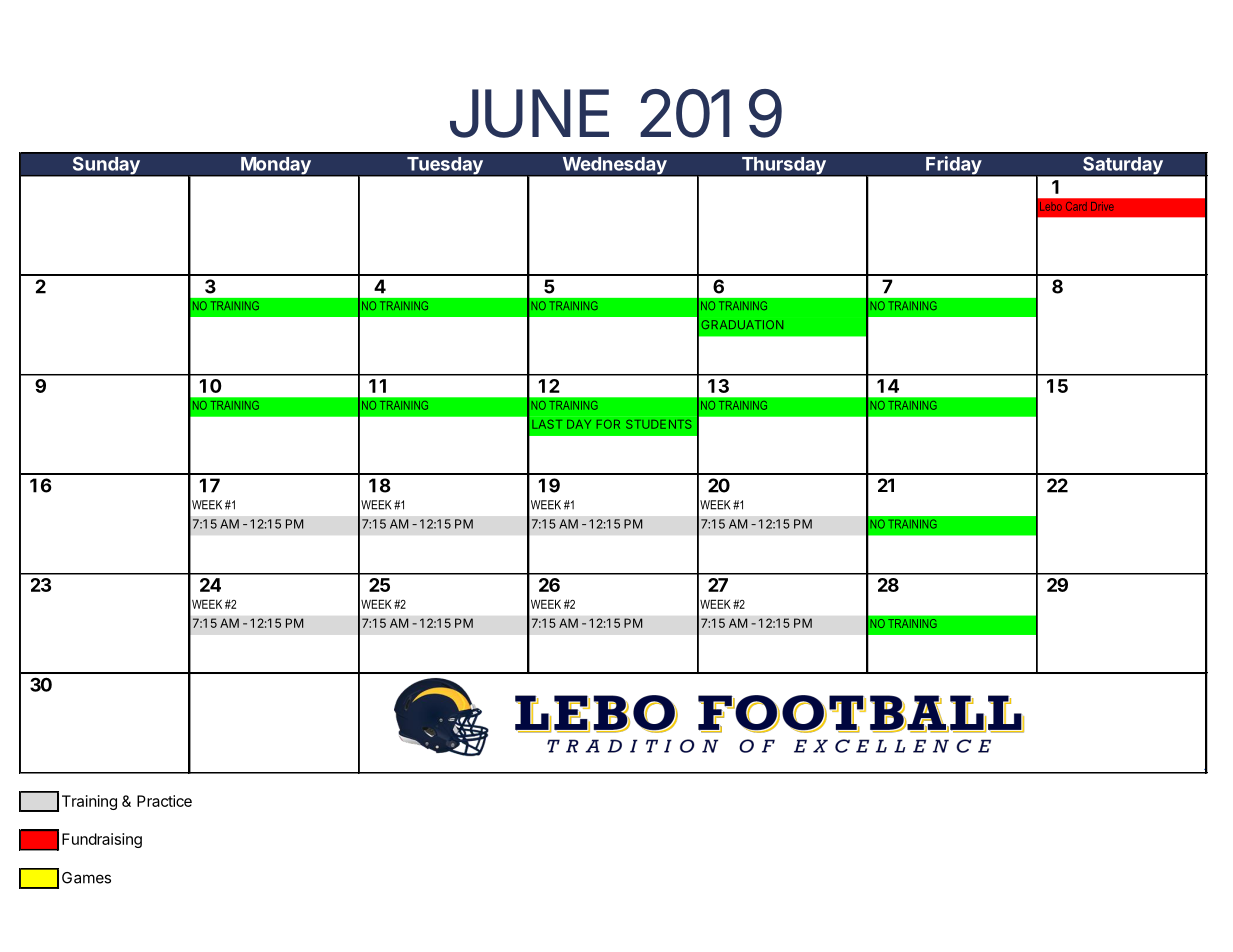 Image resolution: width=1233 pixels, height=952 pixels. I want to click on FOR, so click(608, 424).
